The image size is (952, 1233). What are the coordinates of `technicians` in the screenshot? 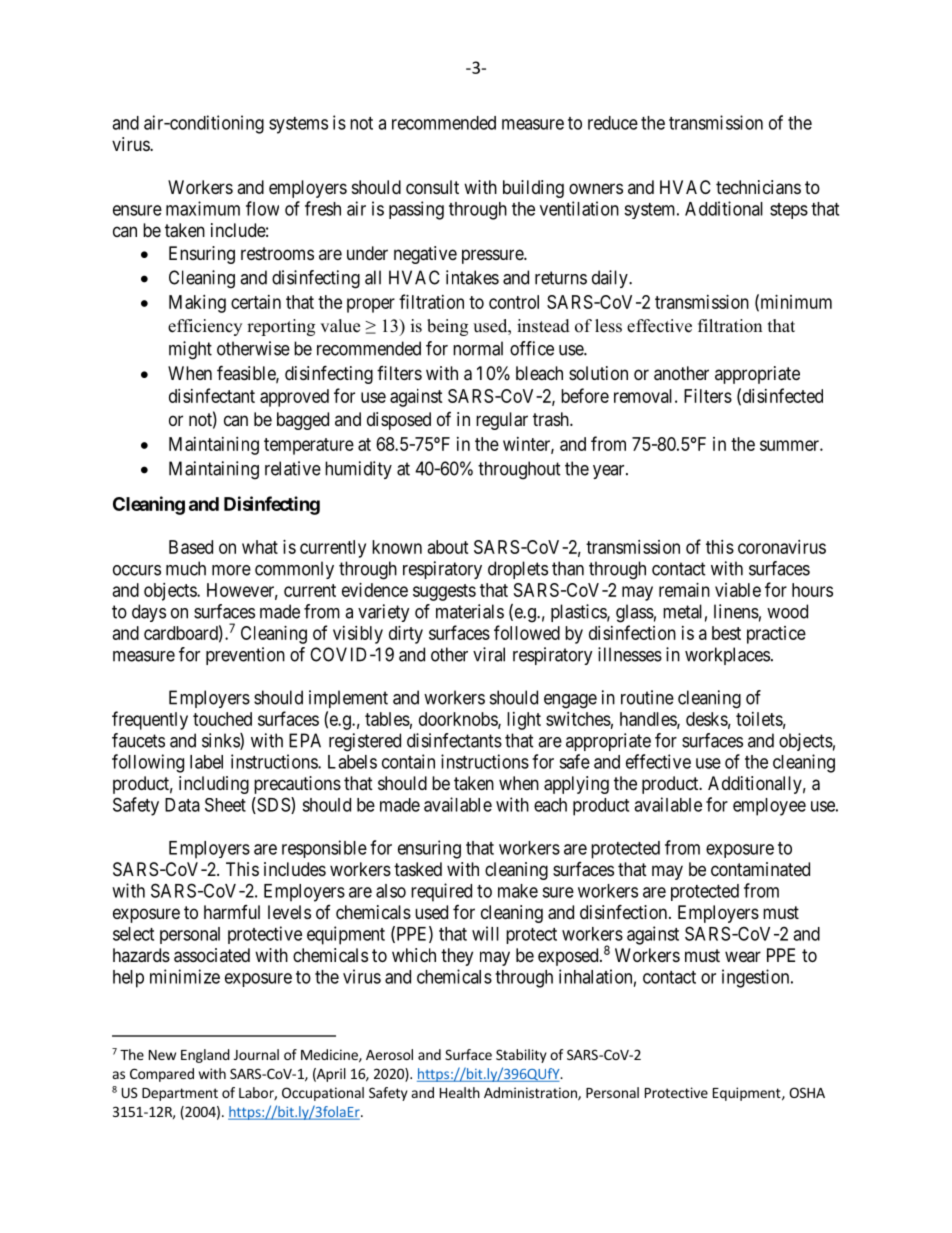 It's located at (758, 187).
